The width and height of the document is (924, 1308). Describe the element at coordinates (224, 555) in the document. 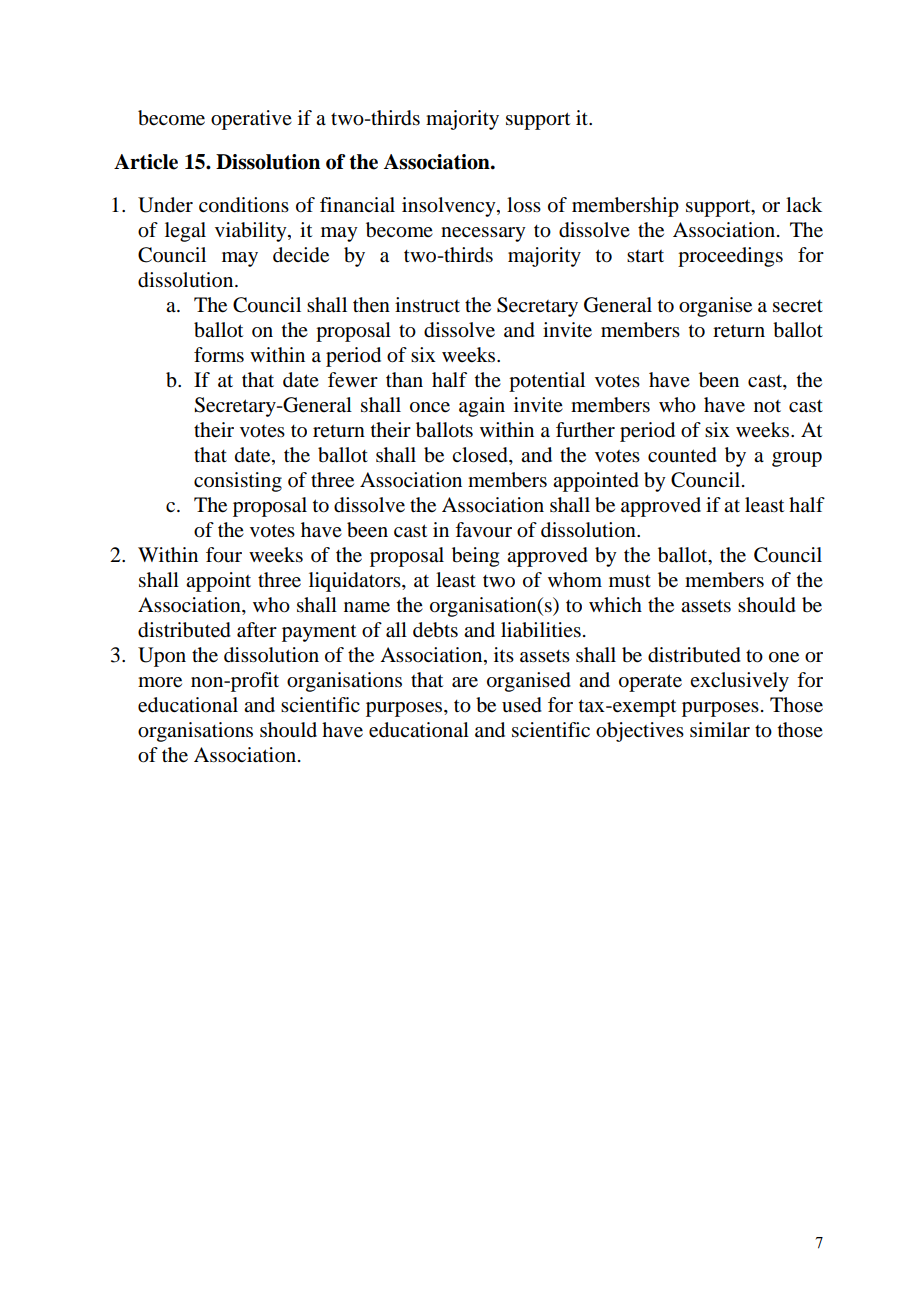

I see `four` at that location.
